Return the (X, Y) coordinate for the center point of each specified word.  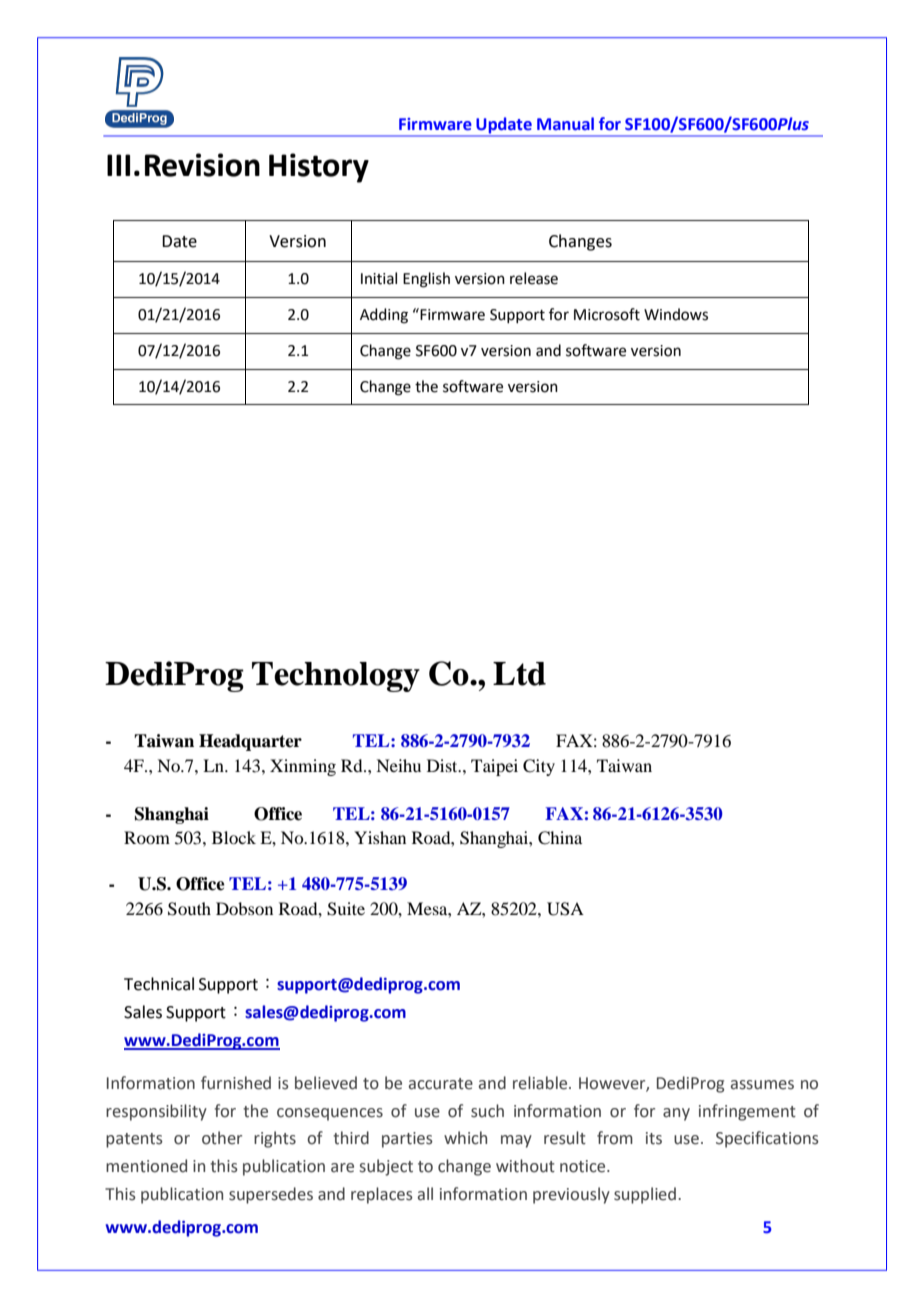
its (654, 1138)
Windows (676, 314)
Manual (565, 124)
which (465, 1138)
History (319, 168)
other (222, 1138)
